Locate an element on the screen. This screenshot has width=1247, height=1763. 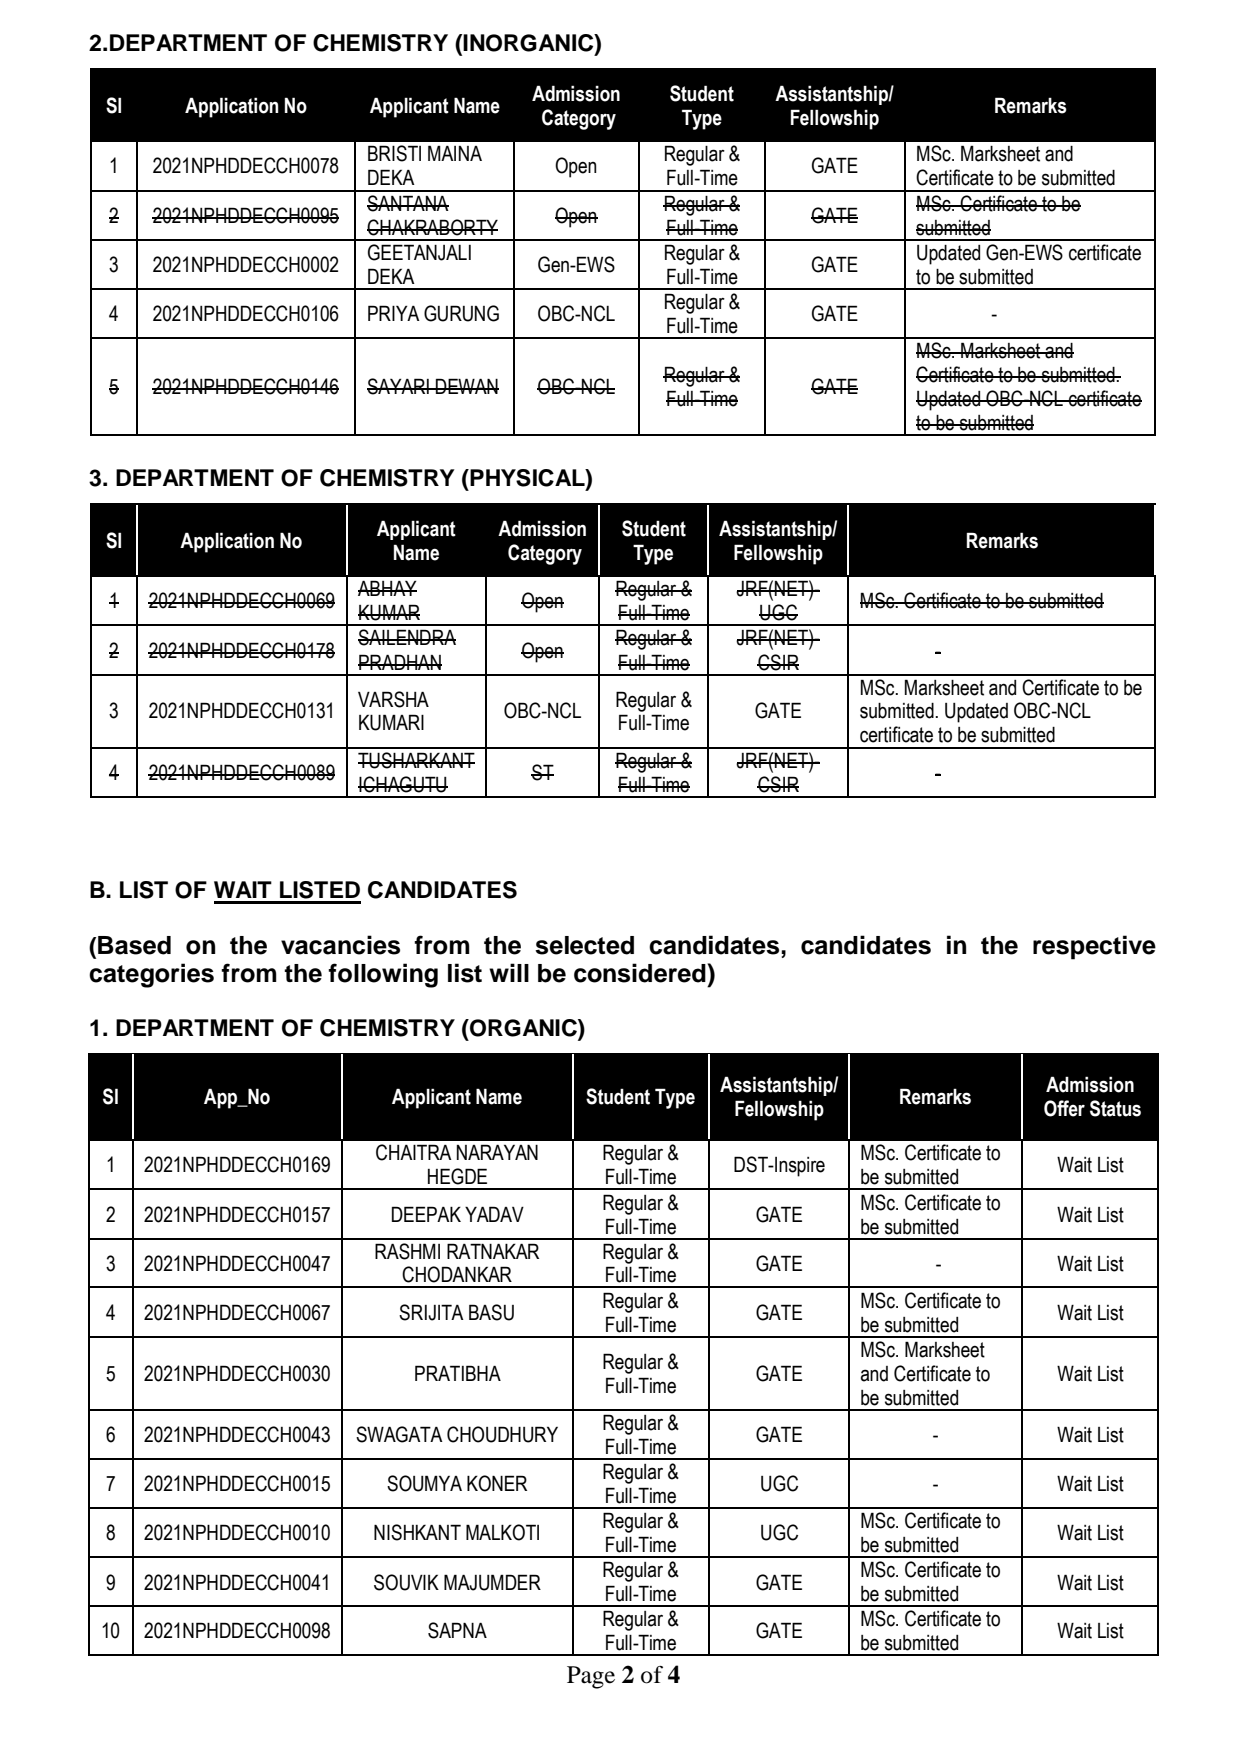
CHAKRABORTY is located at coordinates (432, 227).
